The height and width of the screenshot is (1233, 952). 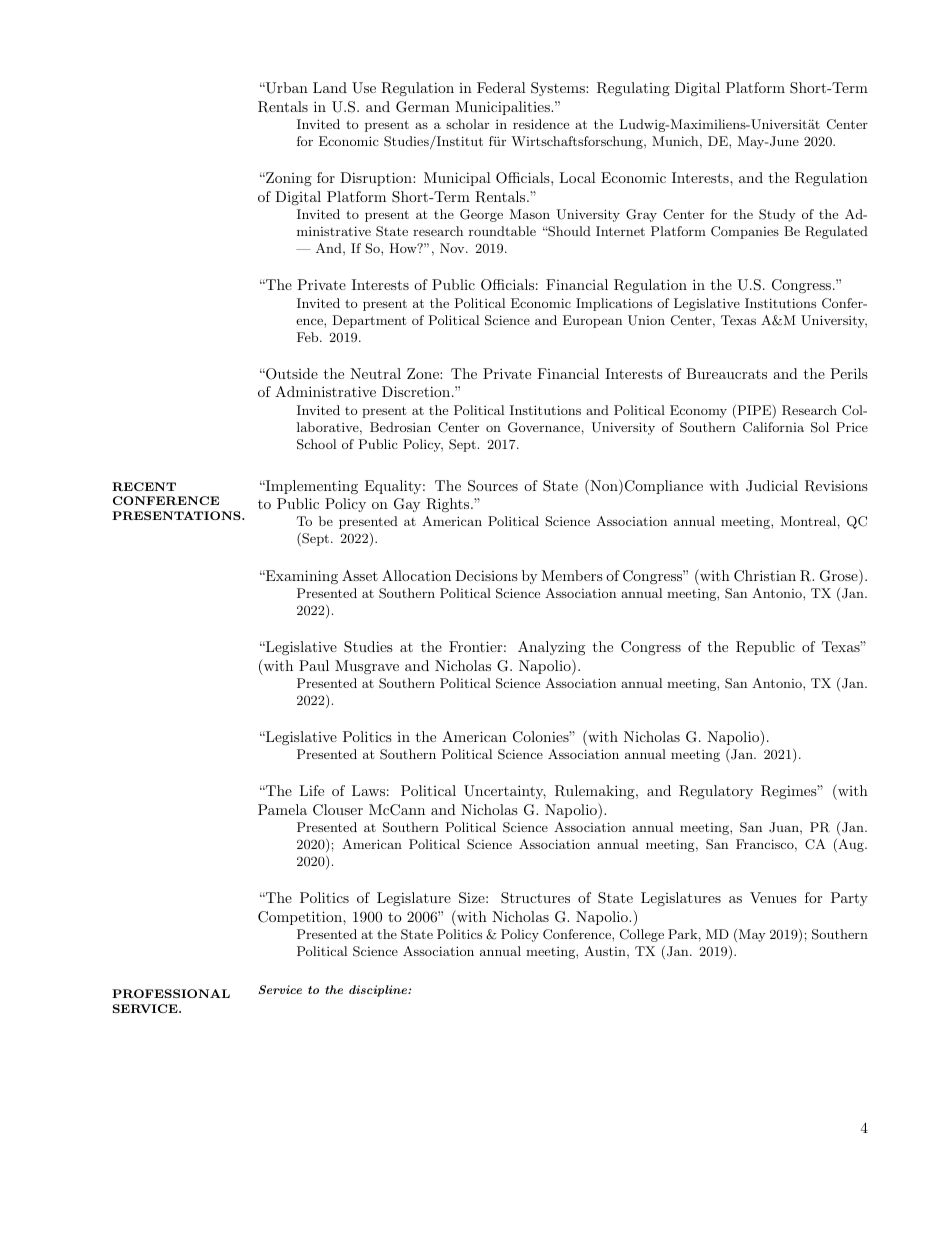 I want to click on Paul, so click(x=314, y=665).
